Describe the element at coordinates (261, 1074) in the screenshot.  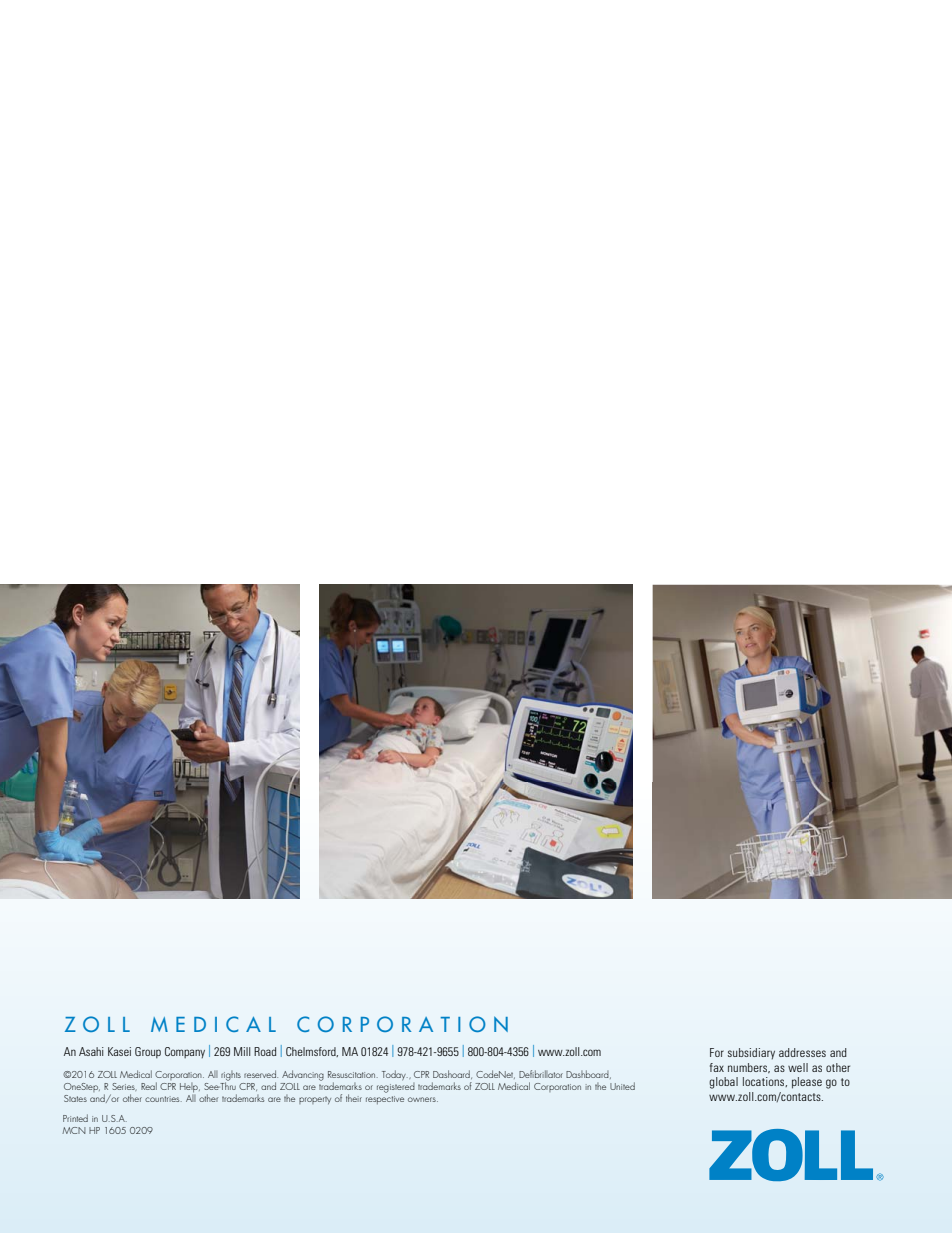
I see `reserved` at that location.
